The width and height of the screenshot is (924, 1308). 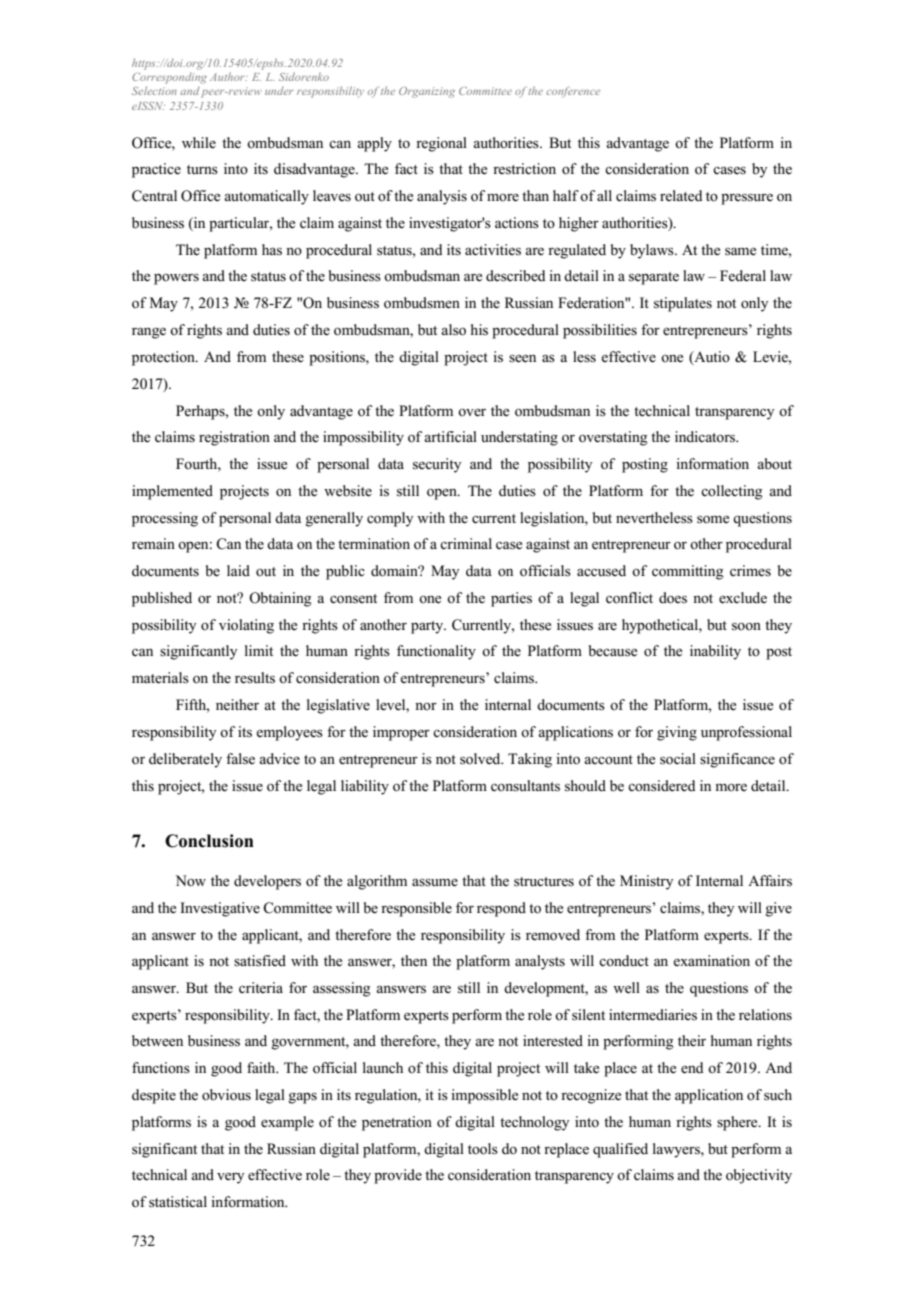 What do you see at coordinates (732, 492) in the screenshot?
I see `collecting` at bounding box center [732, 492].
